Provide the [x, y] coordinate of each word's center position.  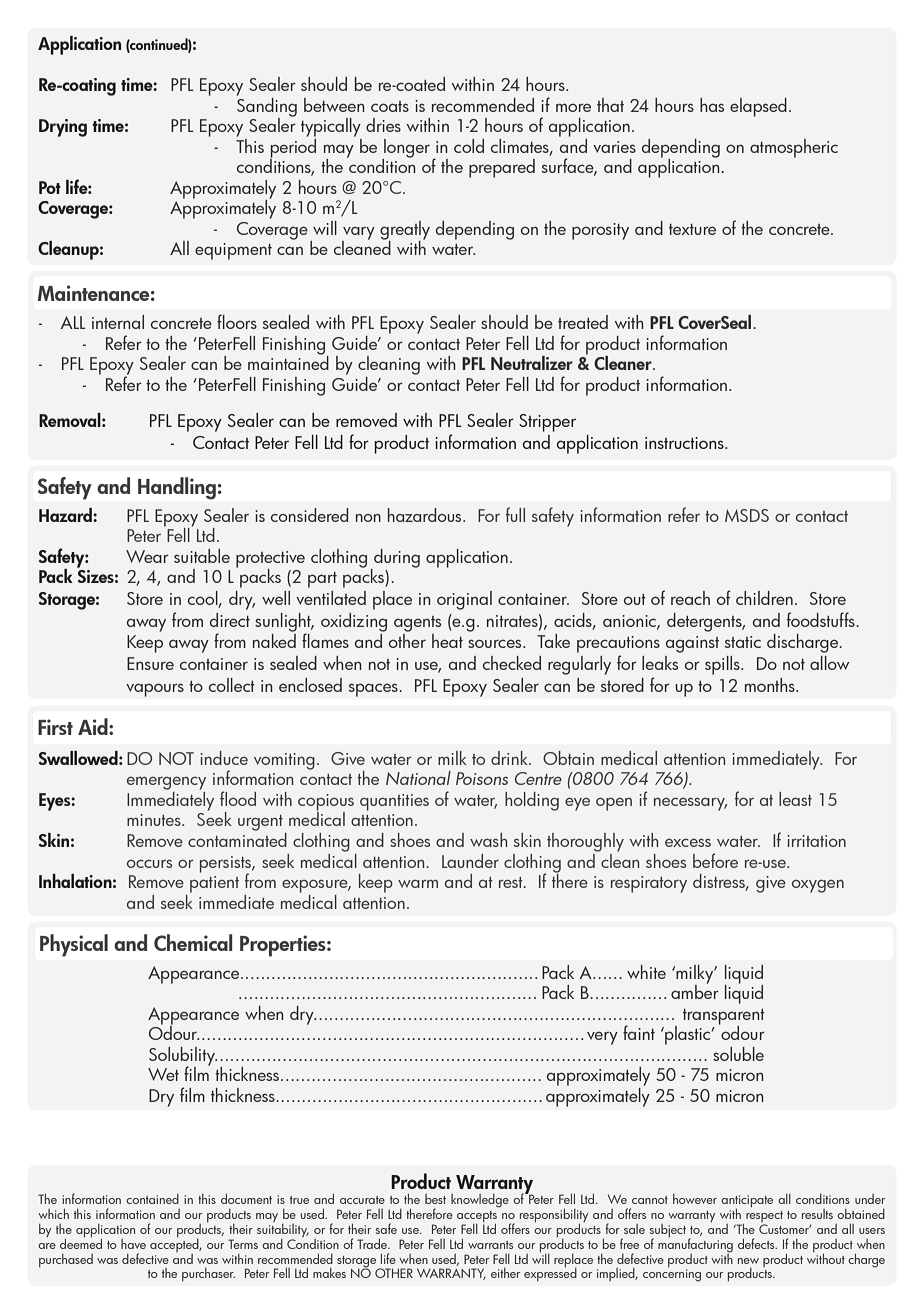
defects [757, 1243]
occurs [149, 863]
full [515, 514]
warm [418, 883]
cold [469, 146]
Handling [177, 488]
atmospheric [794, 148]
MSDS [747, 515]
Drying [63, 128]
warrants [490, 1245]
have [133, 1244]
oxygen [818, 886]
